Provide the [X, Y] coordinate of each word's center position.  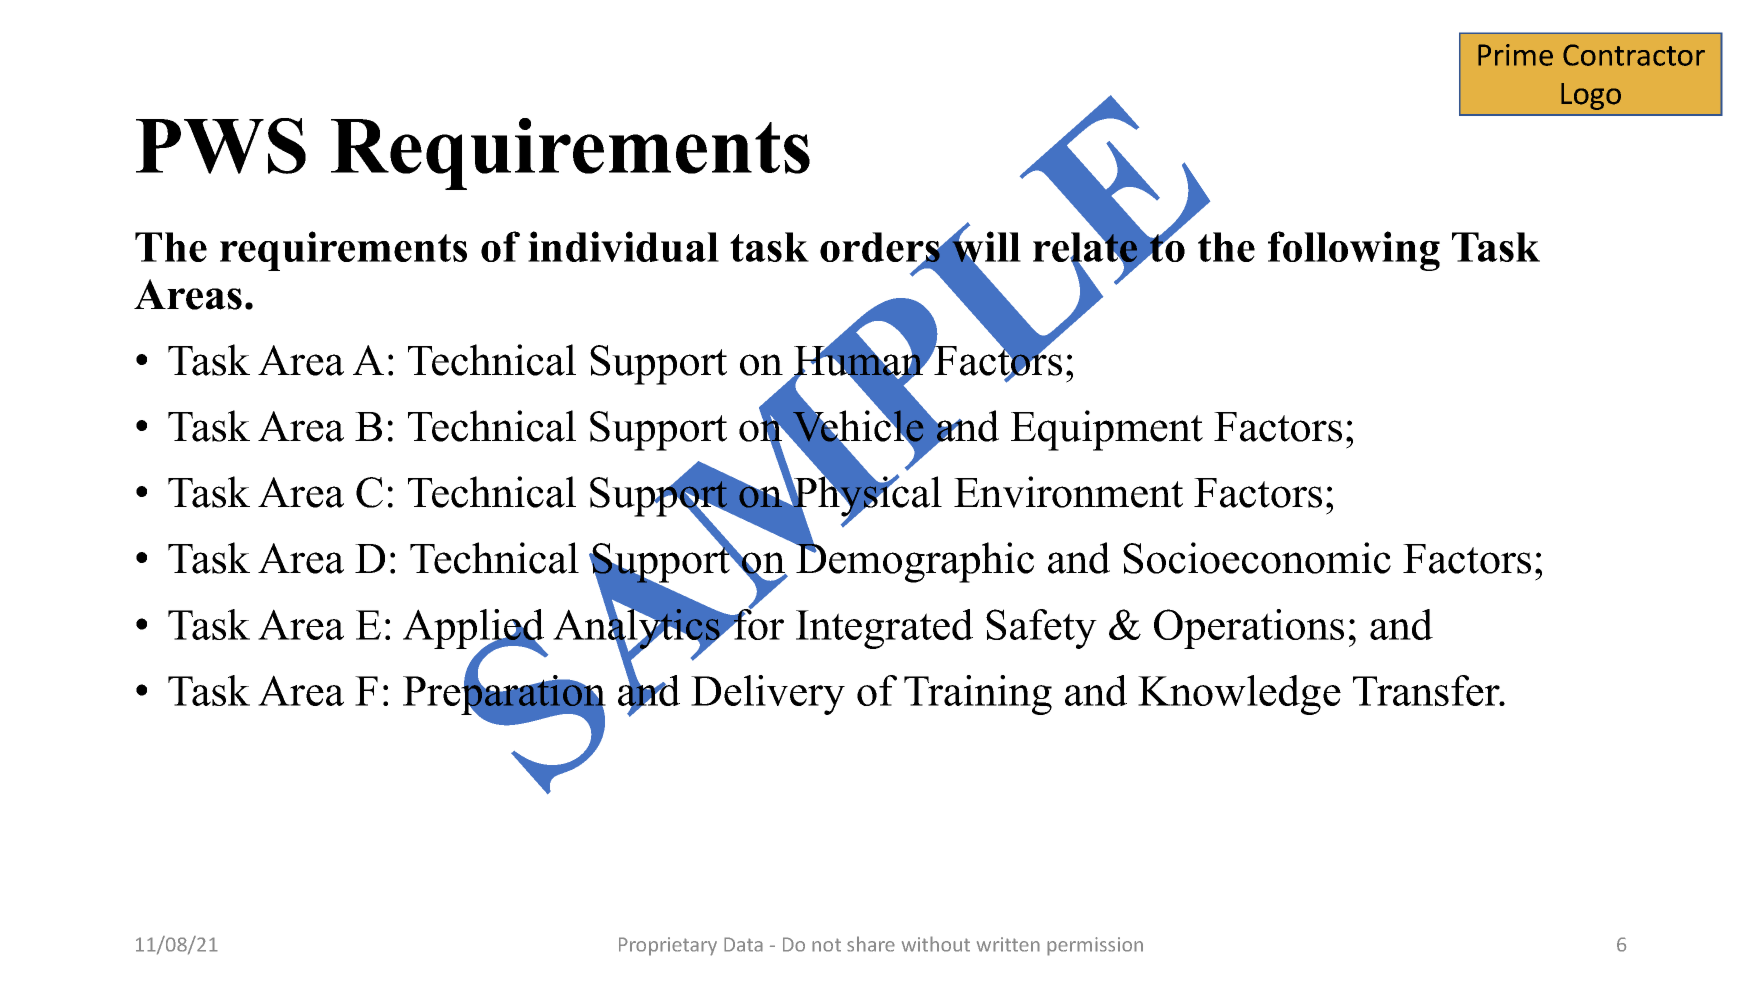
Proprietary [668, 946]
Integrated [884, 629]
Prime [1515, 55]
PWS [221, 146]
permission [1095, 946]
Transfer [1427, 690]
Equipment [1107, 430]
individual [623, 246]
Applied [473, 630]
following [1354, 251]
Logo [1591, 96]
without [936, 944]
